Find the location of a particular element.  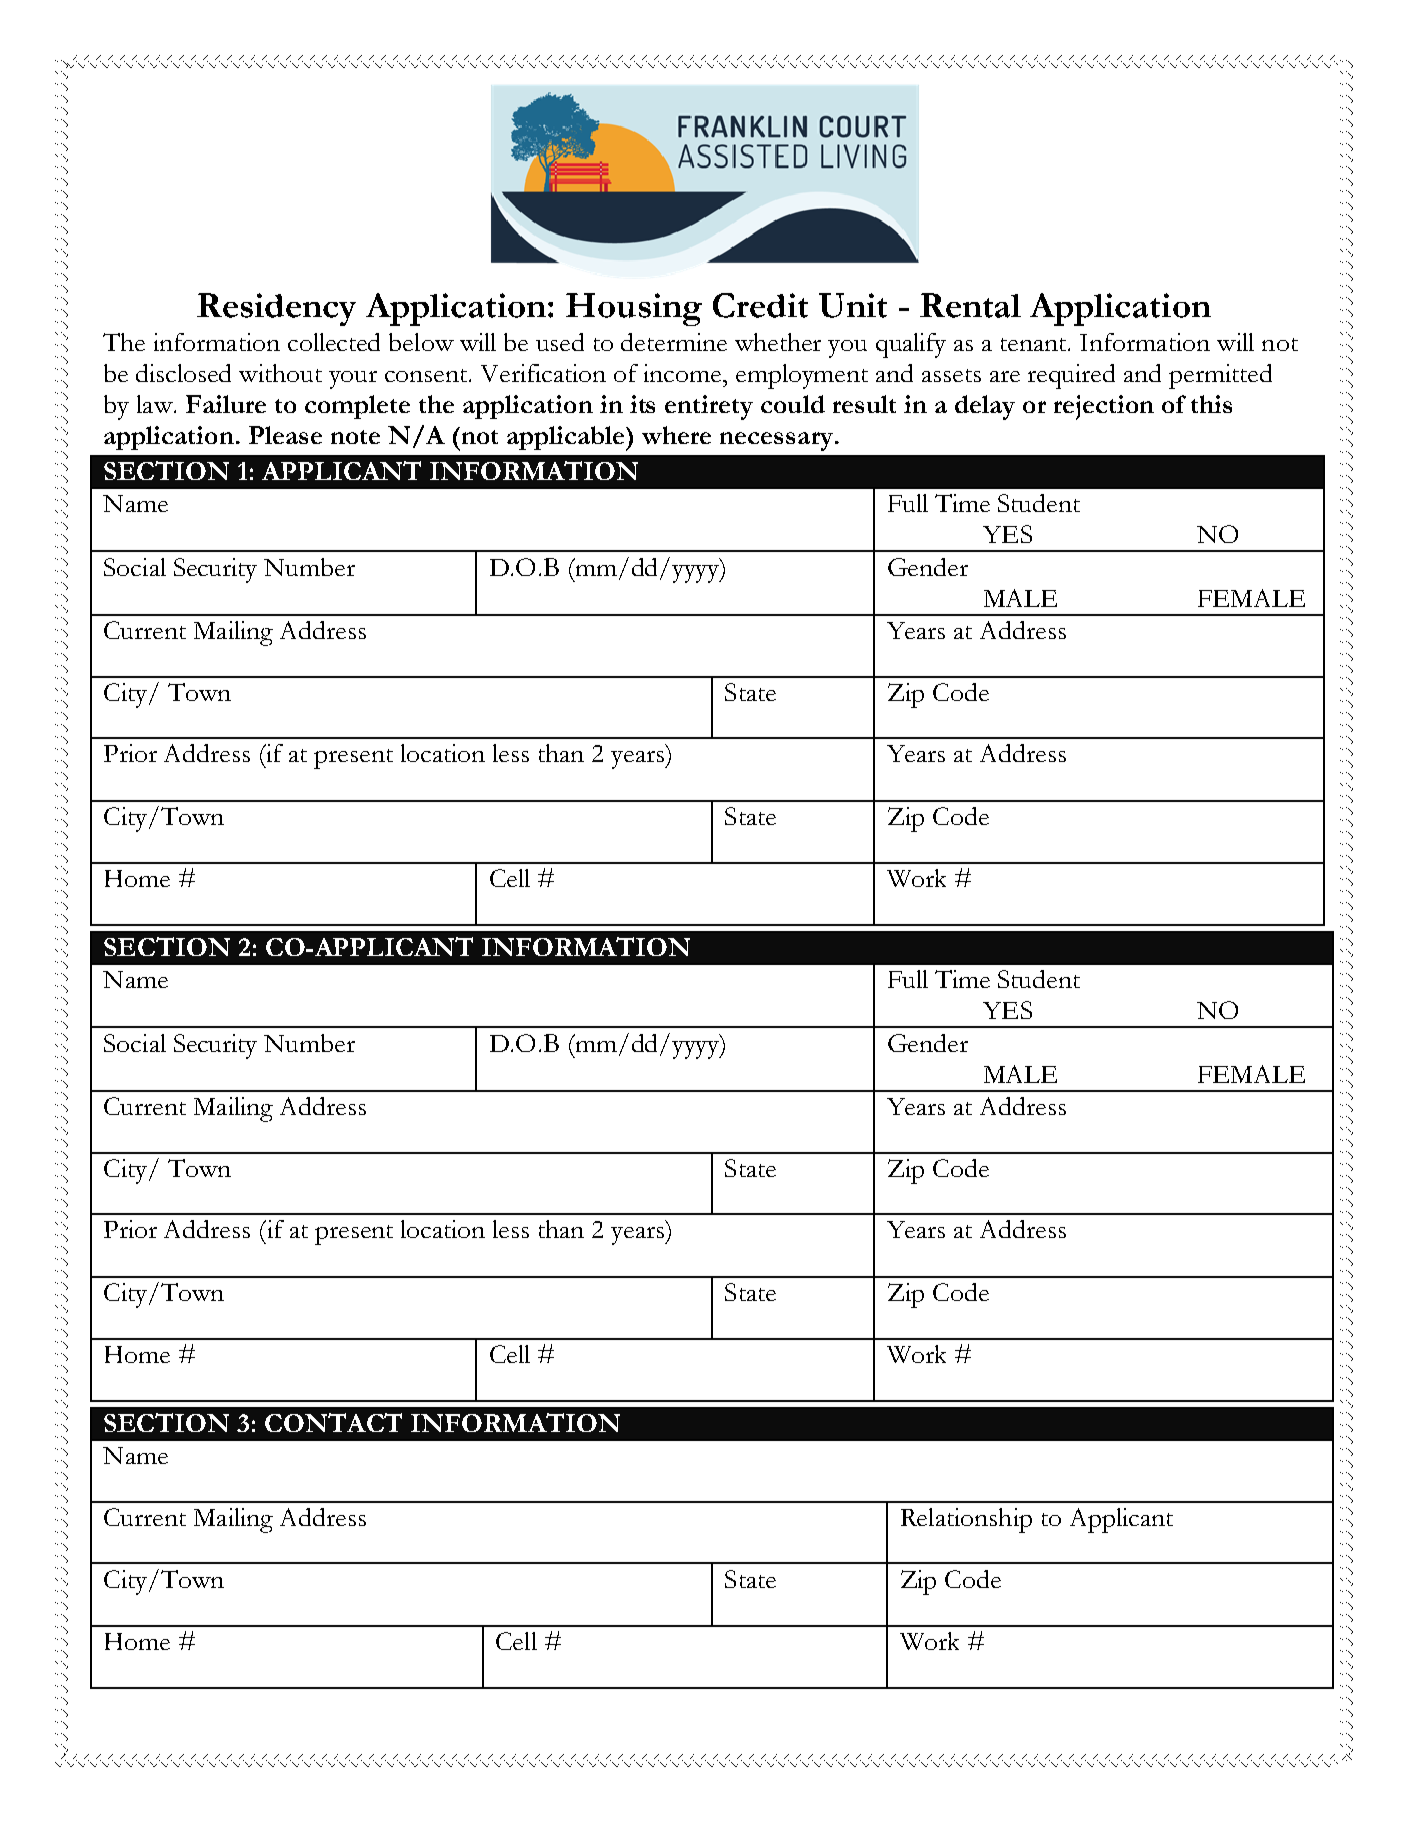

Relationship is located at coordinates (966, 1520).
